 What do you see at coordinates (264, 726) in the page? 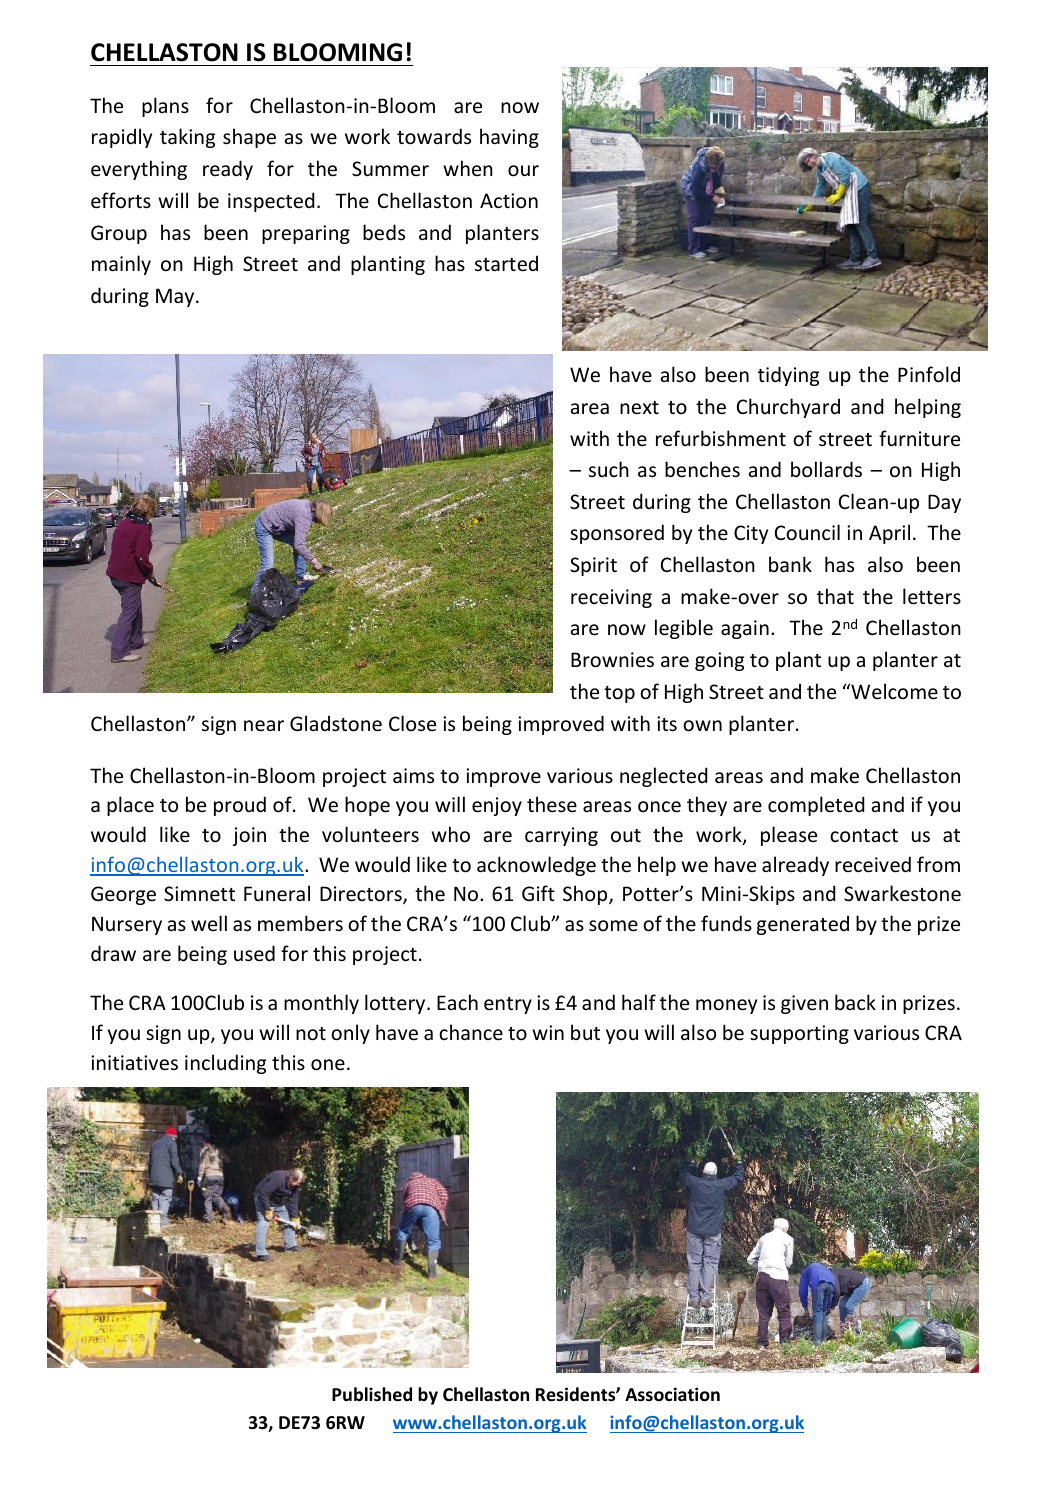
I see `near` at bounding box center [264, 726].
